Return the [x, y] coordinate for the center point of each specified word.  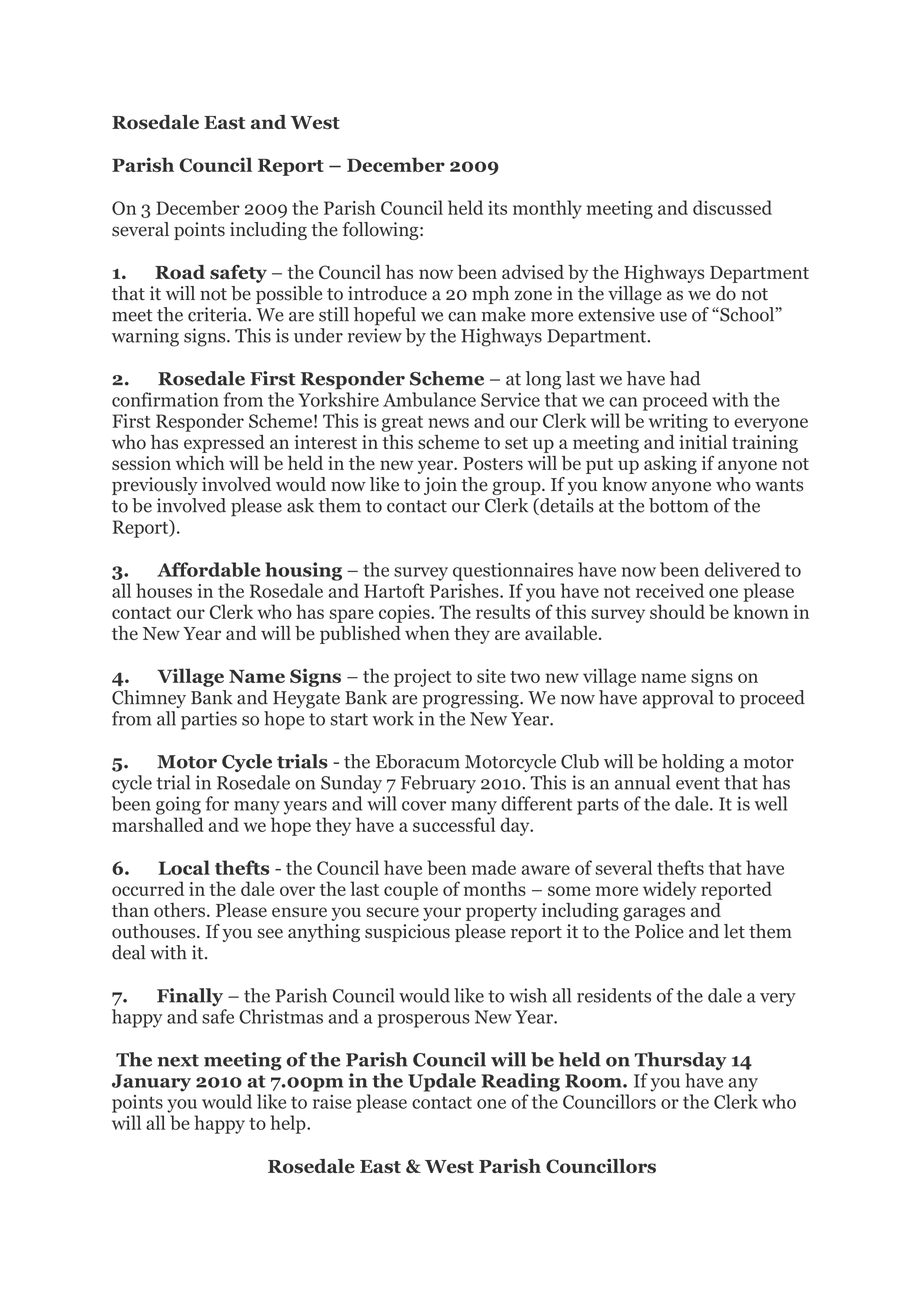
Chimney [149, 699]
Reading [520, 1082]
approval [678, 699]
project [422, 678]
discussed [732, 207]
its [497, 208]
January [151, 1083]
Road [180, 272]
